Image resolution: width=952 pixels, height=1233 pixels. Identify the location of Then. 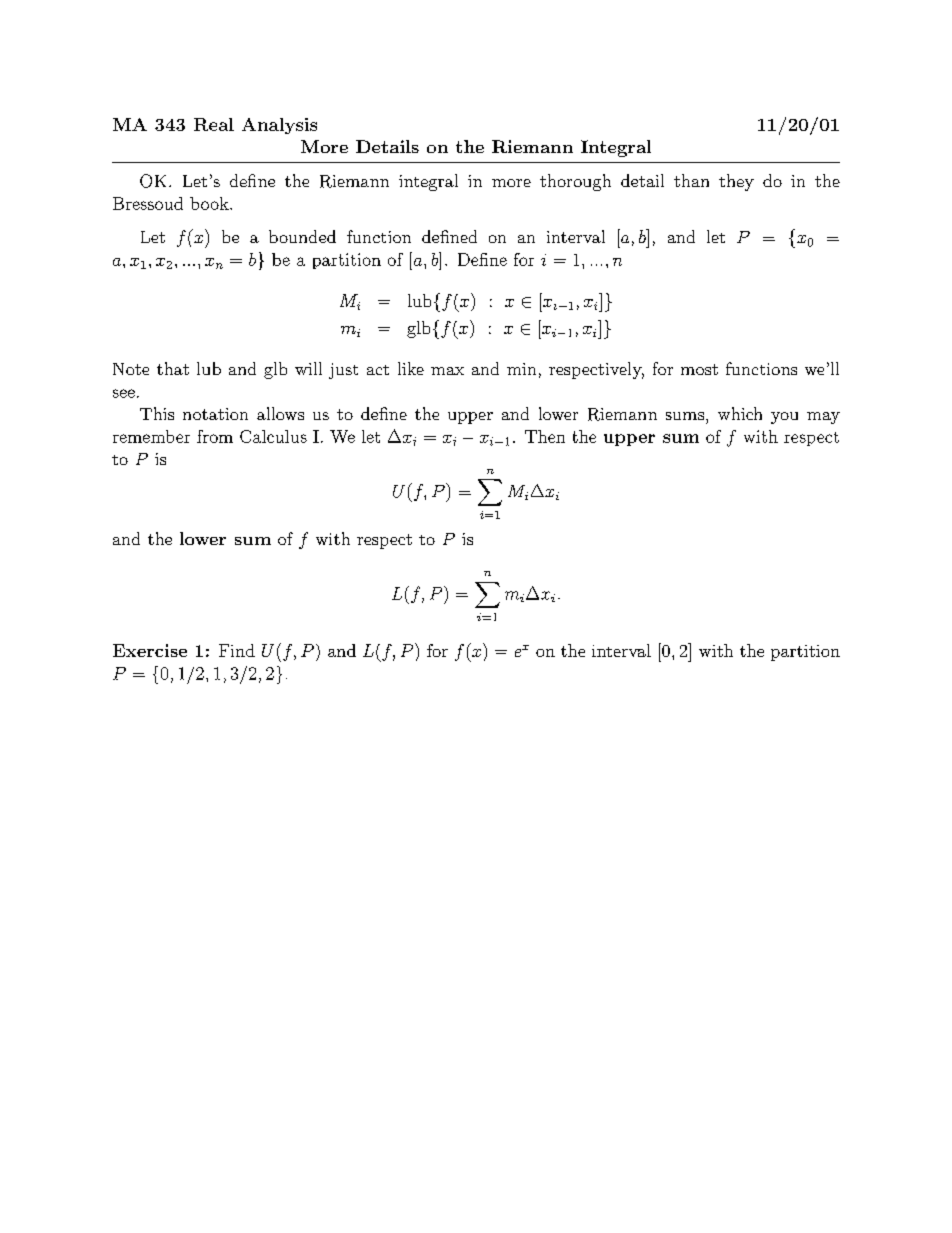
(545, 436).
